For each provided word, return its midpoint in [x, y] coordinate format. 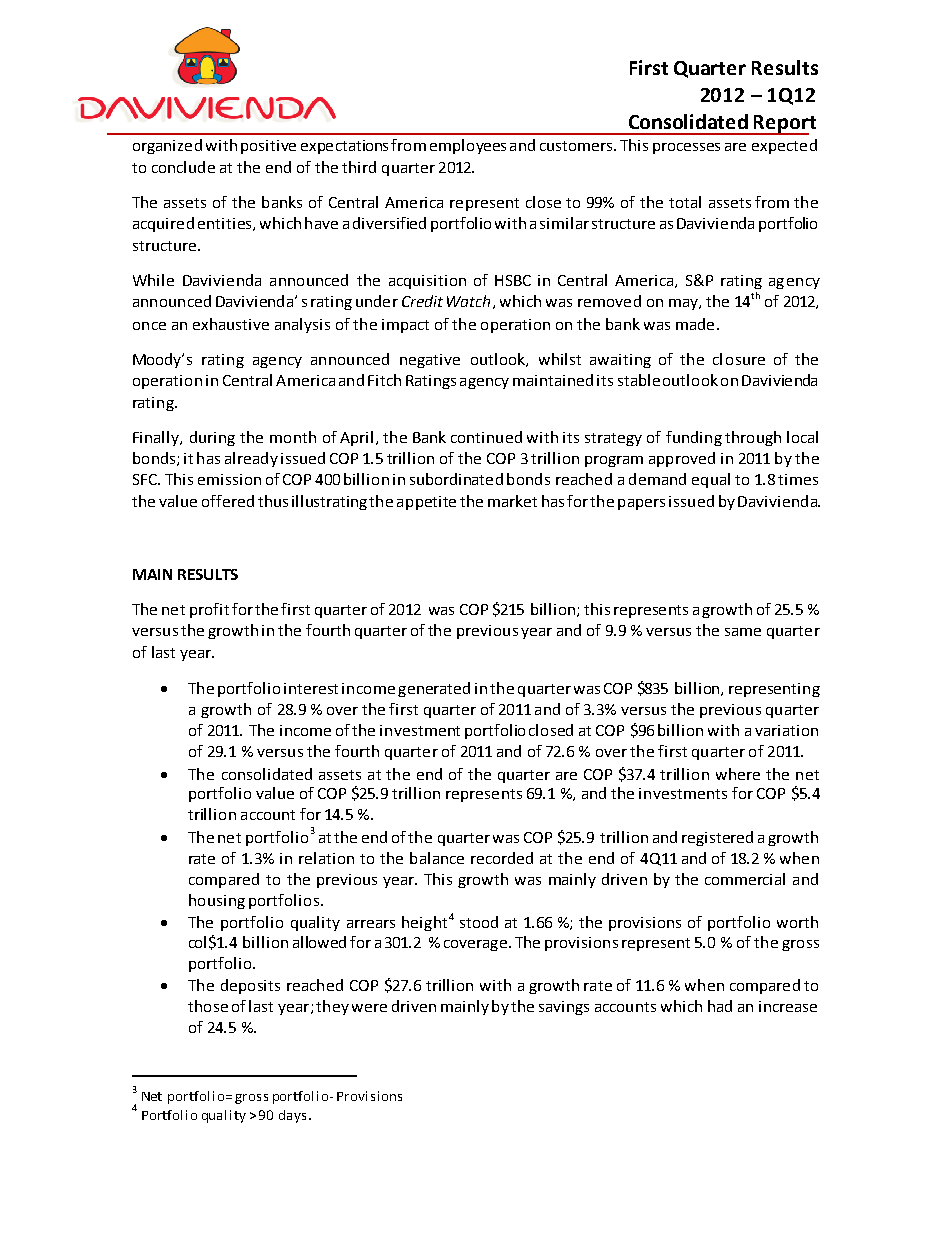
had [720, 1006]
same [743, 632]
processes [686, 148]
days [292, 1116]
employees [468, 146]
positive [268, 147]
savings [564, 1008]
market [512, 501]
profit [209, 610]
